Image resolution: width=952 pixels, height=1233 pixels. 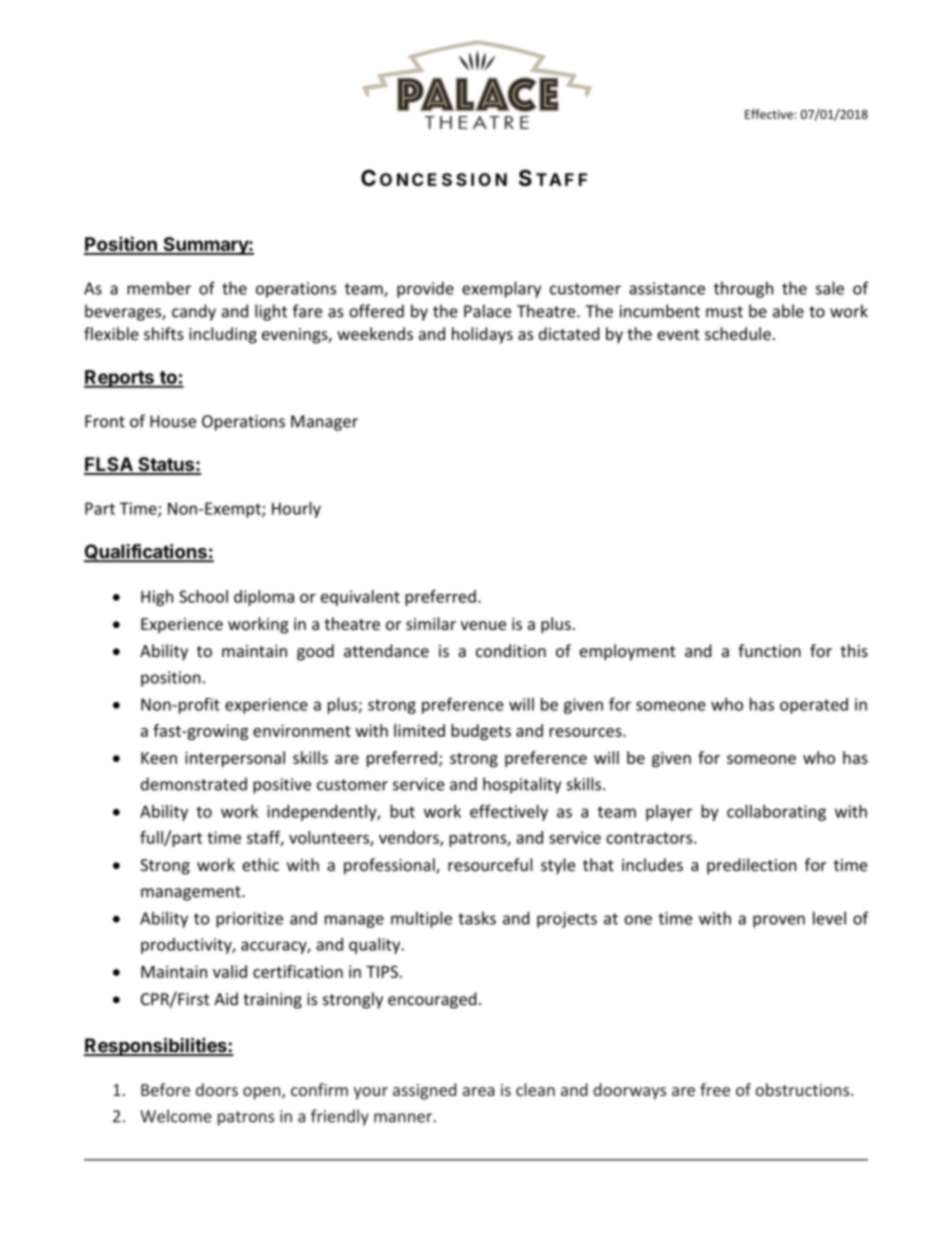 I want to click on doors, so click(x=217, y=1089).
